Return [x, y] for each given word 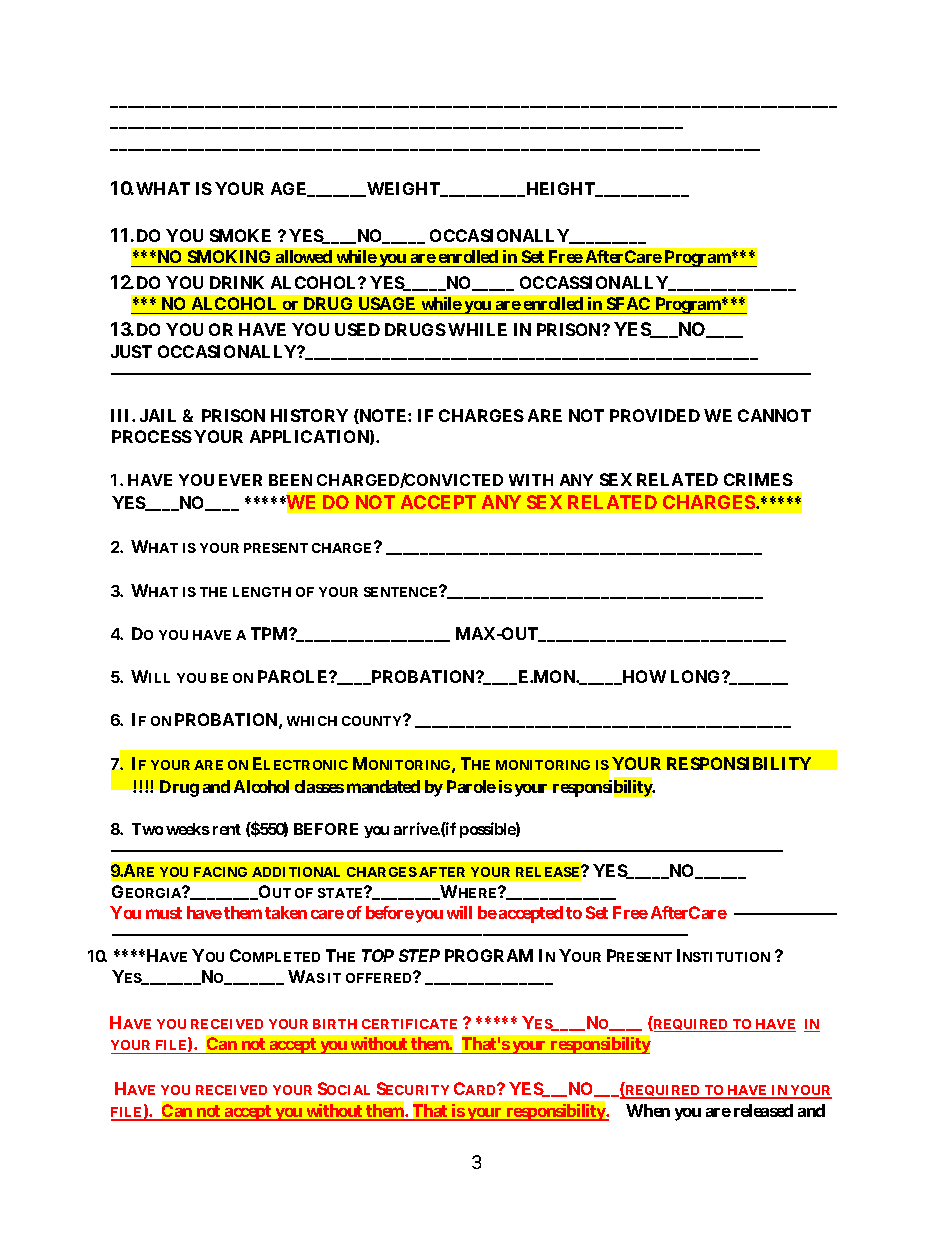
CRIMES [758, 479]
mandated [383, 786]
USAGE [387, 305]
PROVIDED [655, 415]
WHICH [312, 721]
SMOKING [229, 258]
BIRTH [335, 1024]
